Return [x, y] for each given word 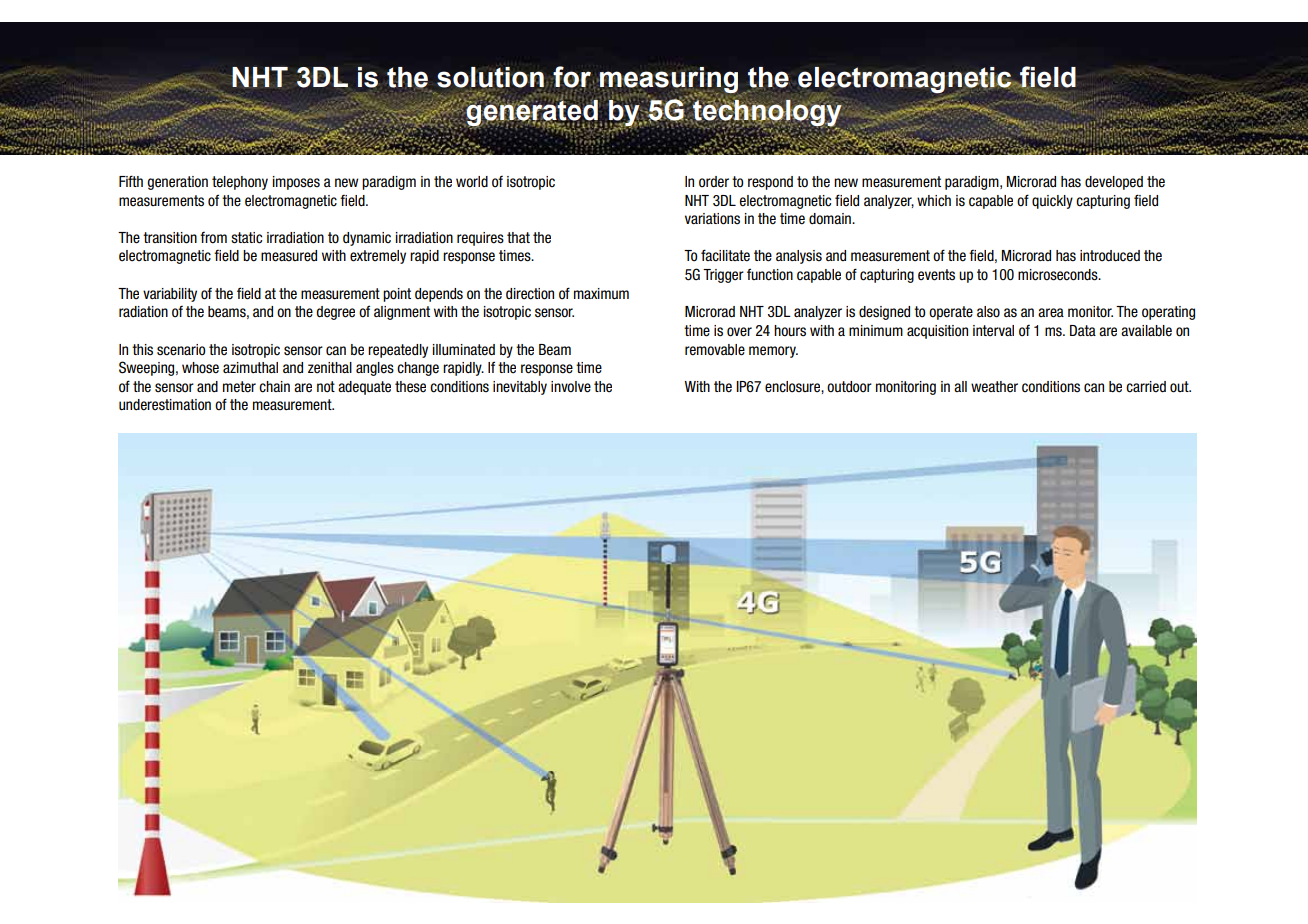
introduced [1110, 256]
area [1051, 313]
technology [766, 113]
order [714, 182]
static [246, 238]
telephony [240, 183]
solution [490, 77]
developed [1114, 183]
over [739, 332]
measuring [669, 81]
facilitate [725, 255]
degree [335, 313]
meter [239, 387]
